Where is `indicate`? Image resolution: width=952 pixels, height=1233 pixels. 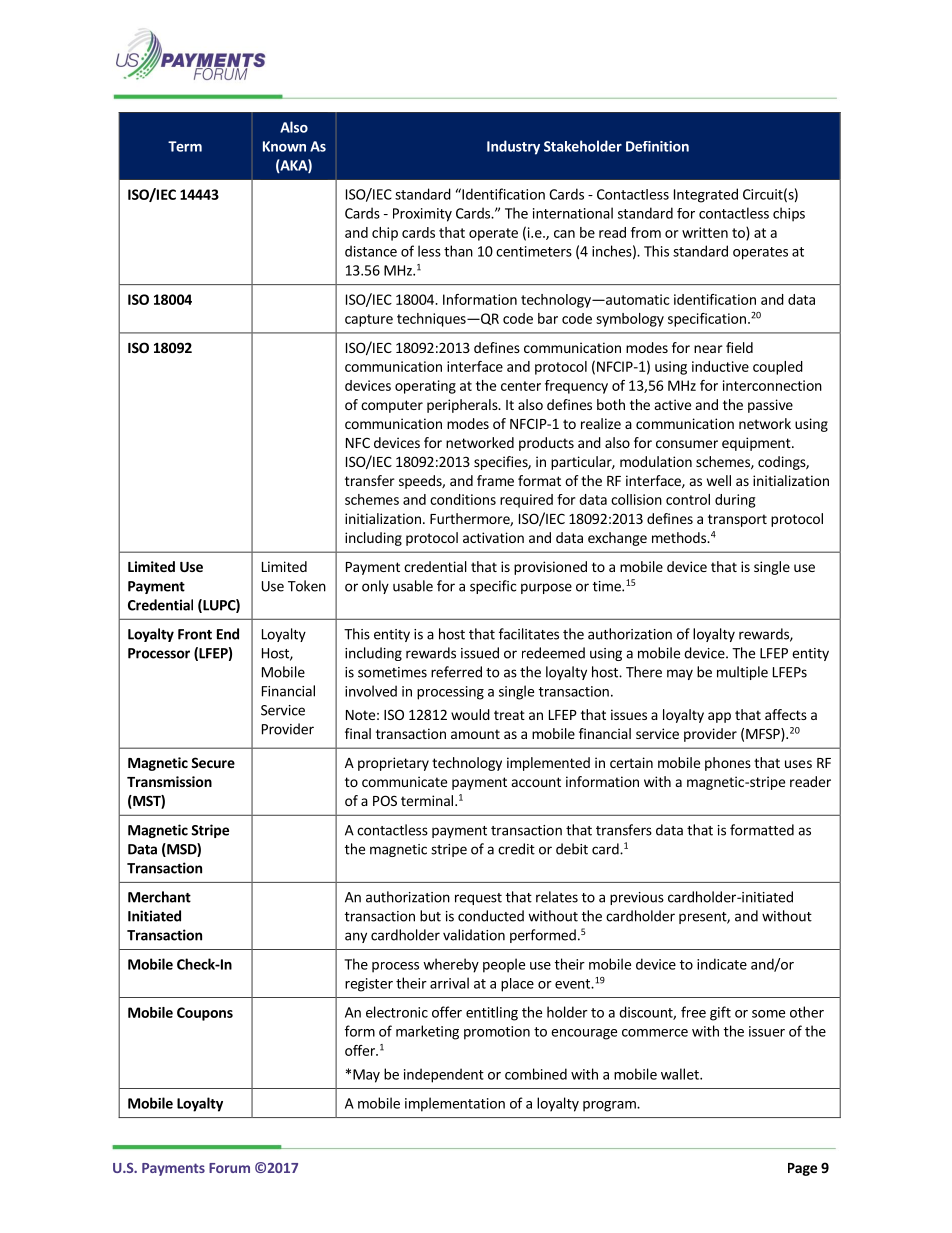 indicate is located at coordinates (722, 964).
